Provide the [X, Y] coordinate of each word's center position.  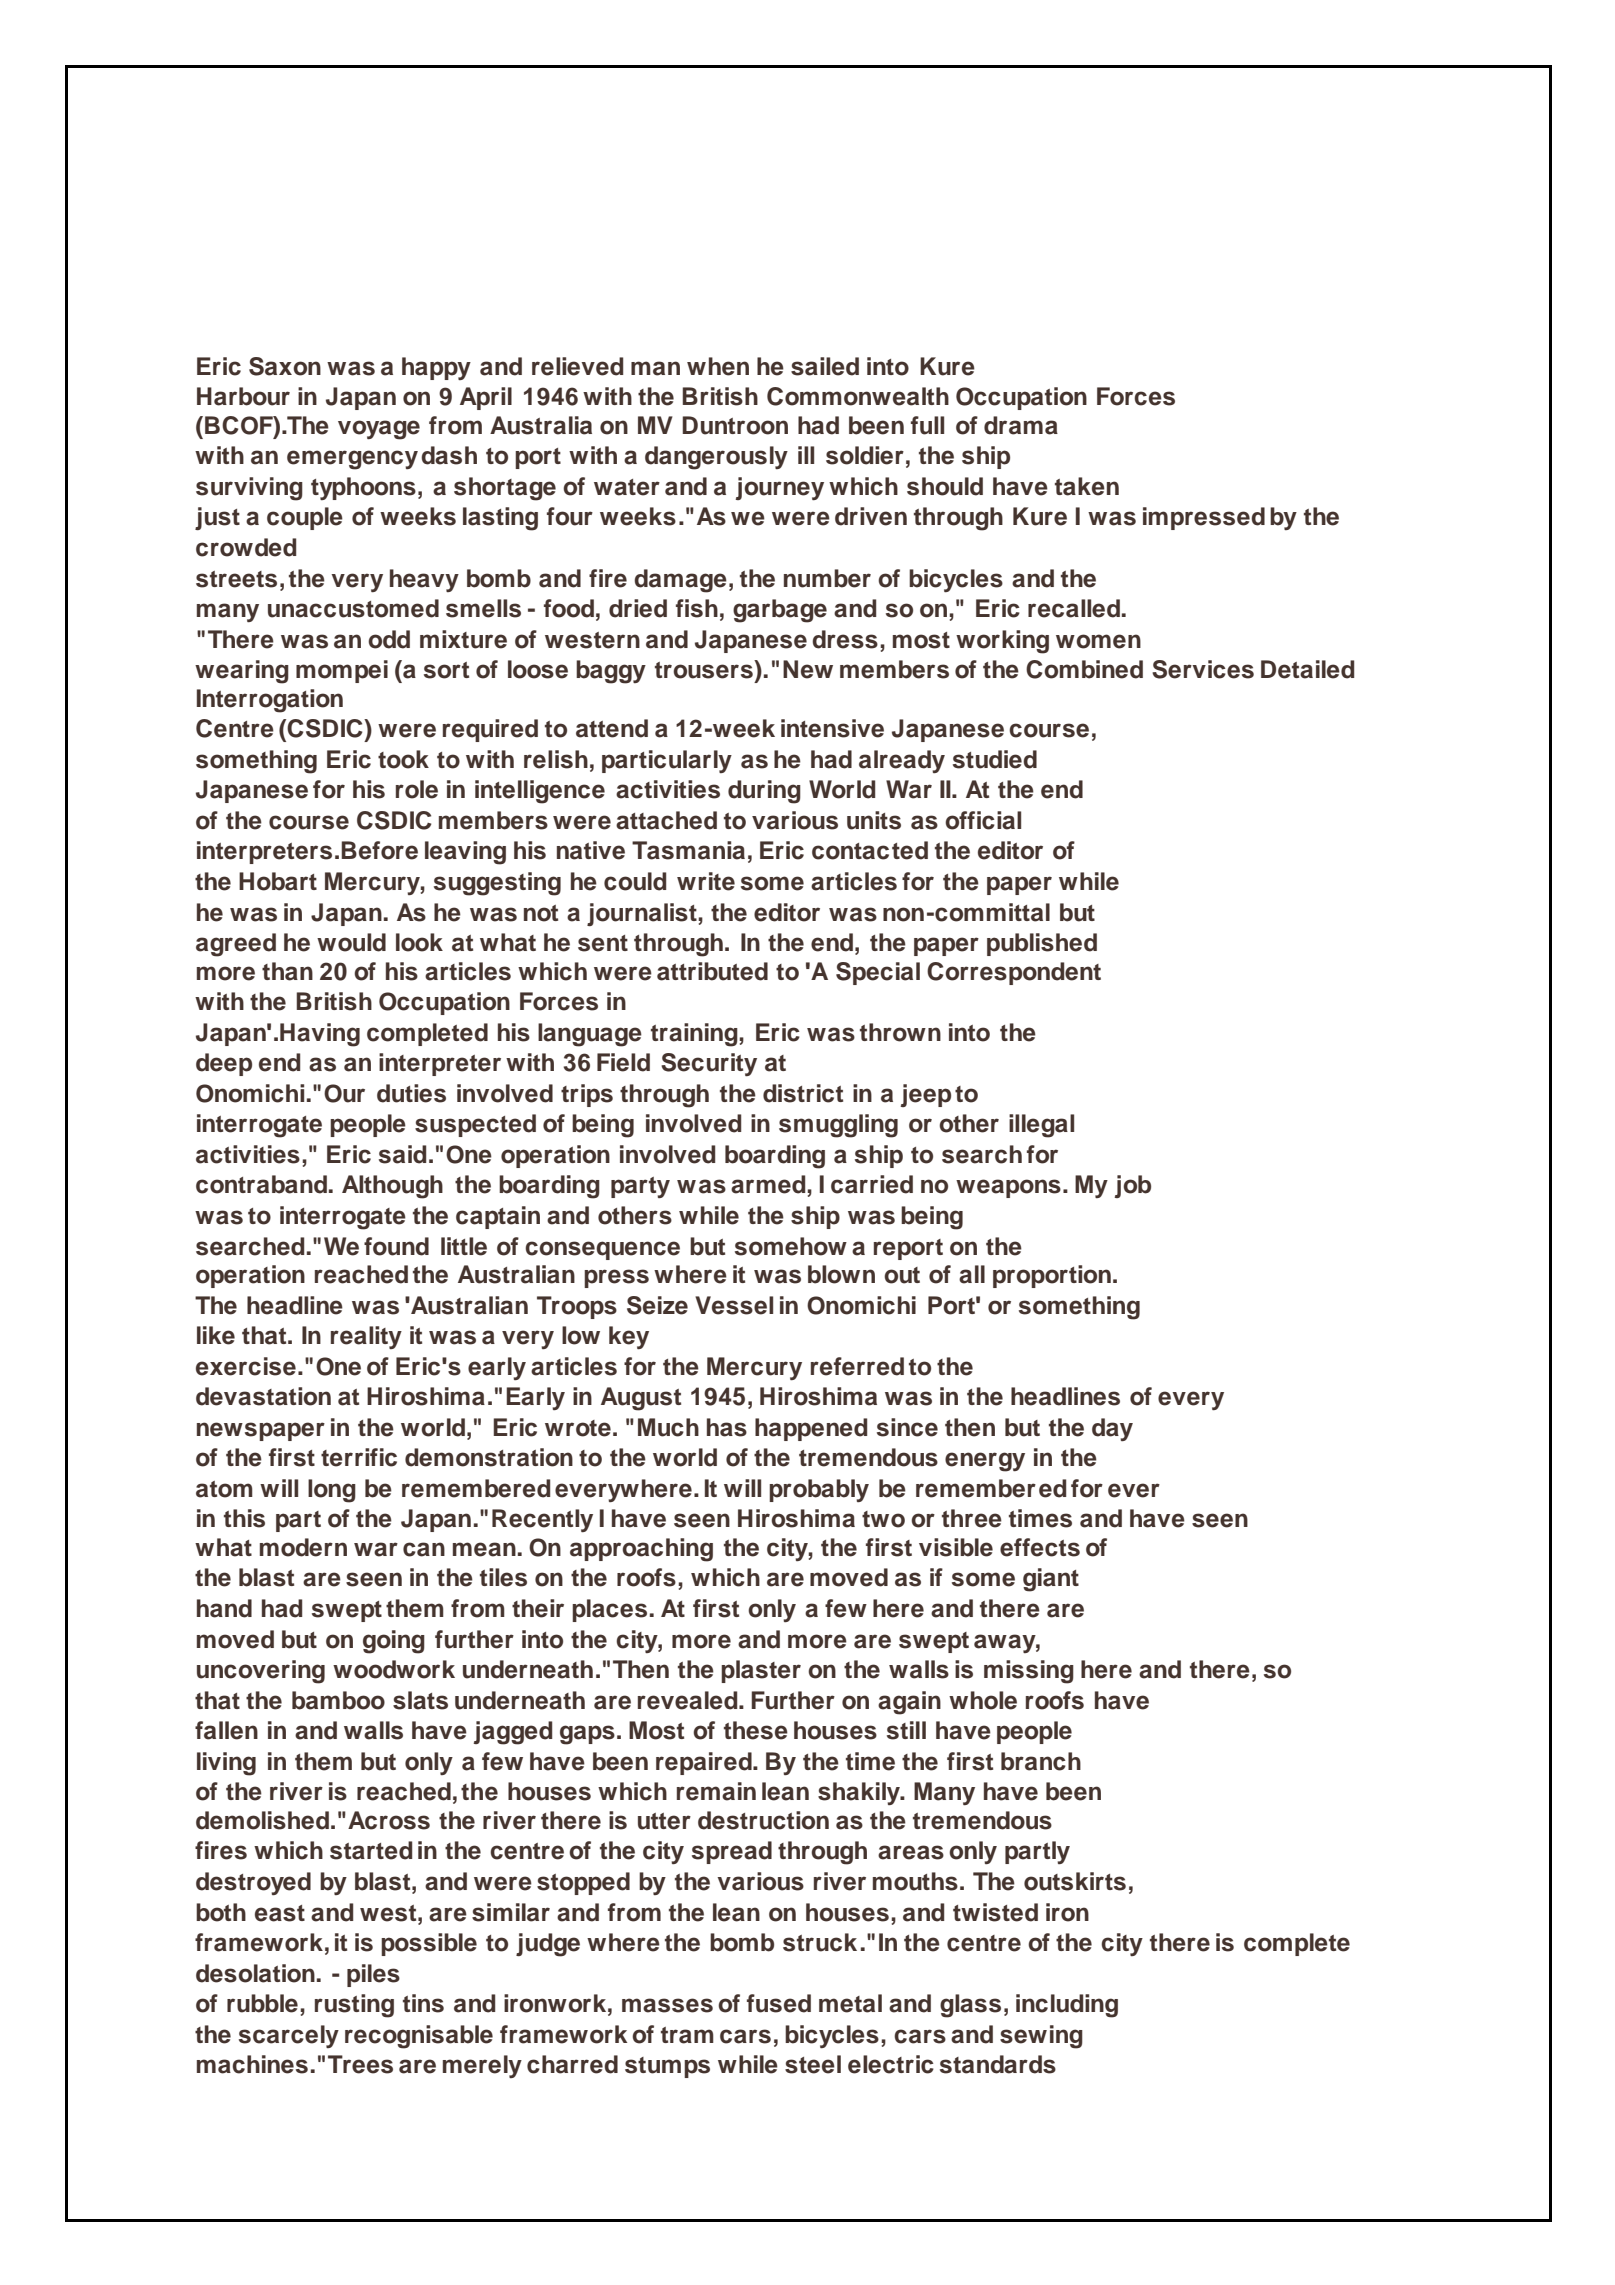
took [403, 759]
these [756, 1730]
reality [366, 1337]
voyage [379, 430]
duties [411, 1093]
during [764, 792]
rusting [354, 2006]
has [727, 1427]
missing [1029, 1672]
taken [1087, 486]
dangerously [716, 458]
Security [709, 1064]
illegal [1041, 1126]
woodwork [394, 1669]
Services [1203, 669]
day [1112, 1429]
